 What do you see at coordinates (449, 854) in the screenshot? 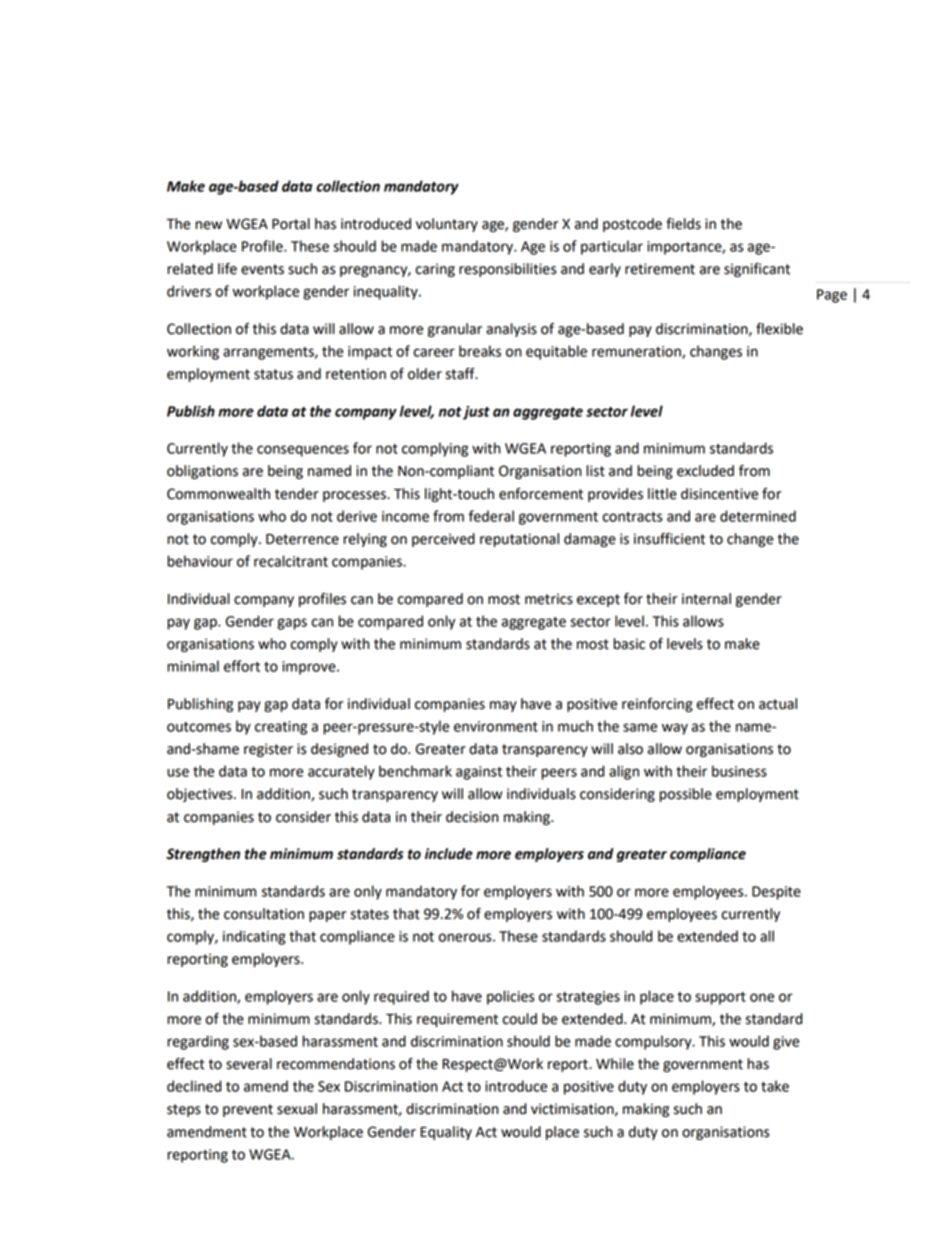
I see `include` at bounding box center [449, 854].
